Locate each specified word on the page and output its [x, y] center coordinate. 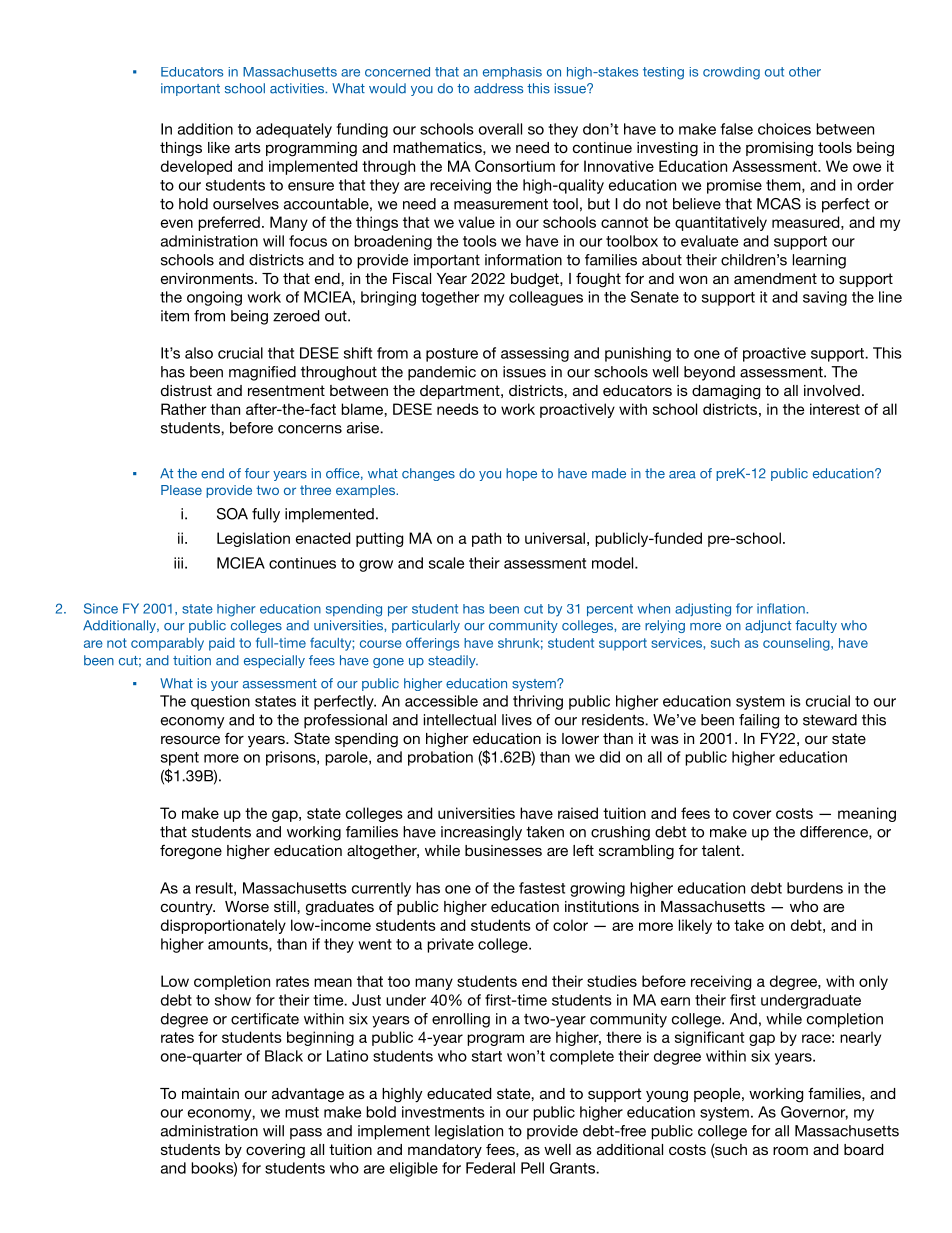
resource [190, 739]
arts [248, 147]
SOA [232, 514]
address [498, 88]
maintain [210, 1093]
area [682, 475]
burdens [815, 888]
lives [517, 720]
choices [784, 129]
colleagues [546, 298]
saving [825, 298]
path [486, 539]
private [450, 945]
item [175, 316]
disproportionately [223, 926]
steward [830, 720]
